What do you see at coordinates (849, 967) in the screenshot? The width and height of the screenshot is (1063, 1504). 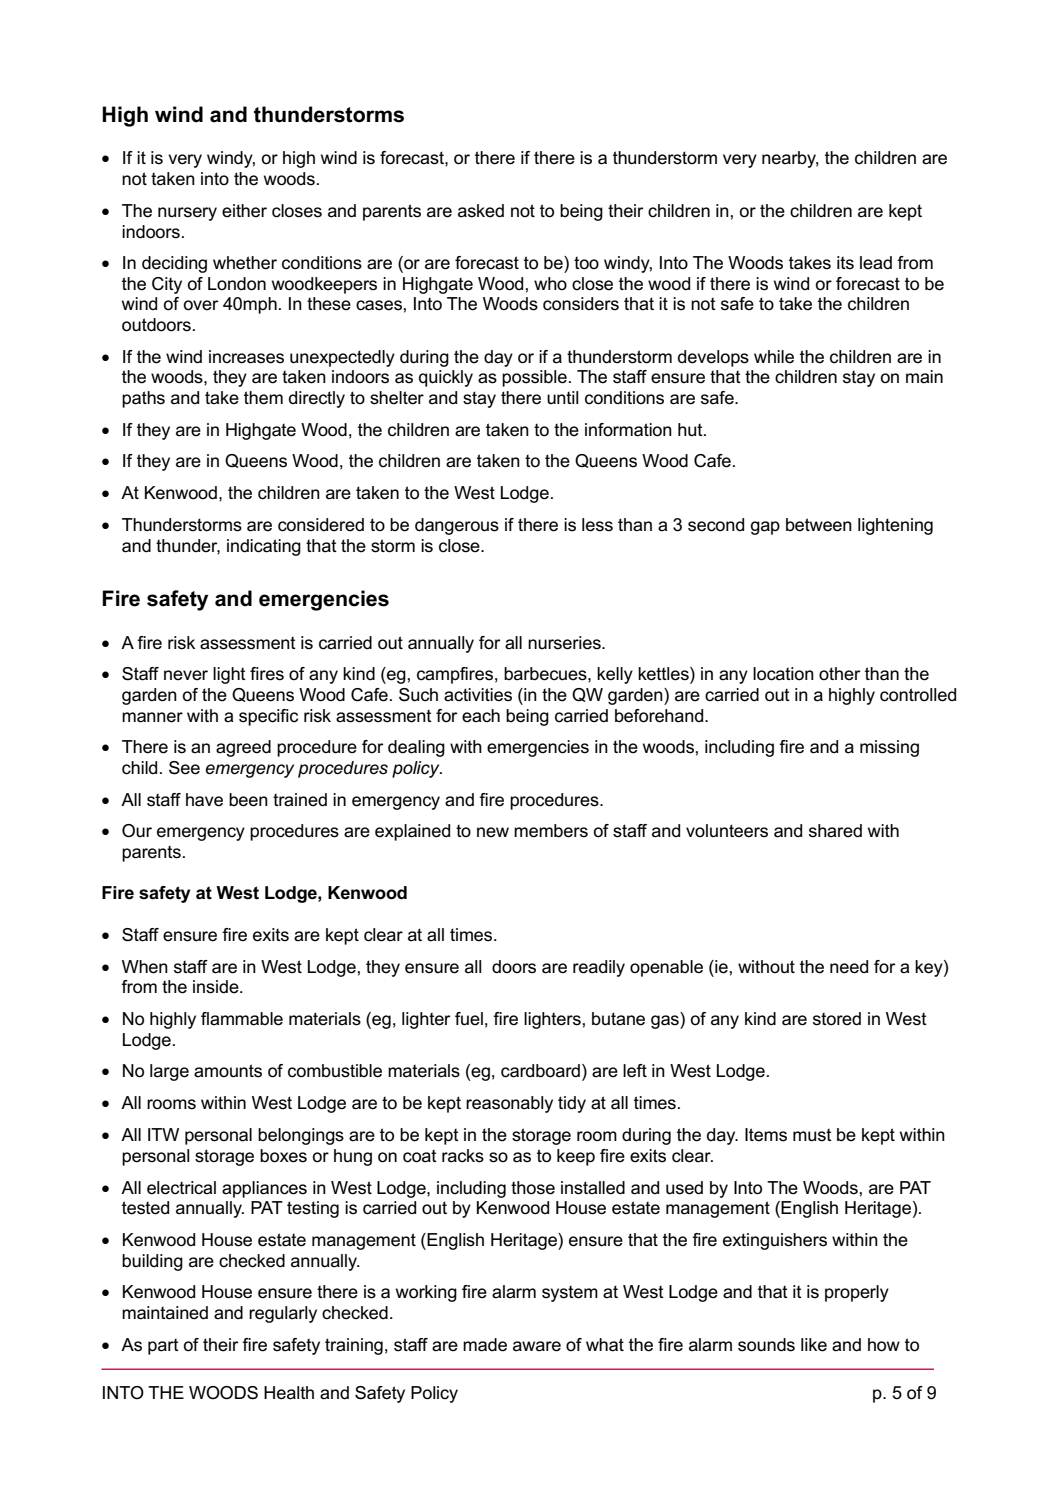 I see `need` at bounding box center [849, 967].
